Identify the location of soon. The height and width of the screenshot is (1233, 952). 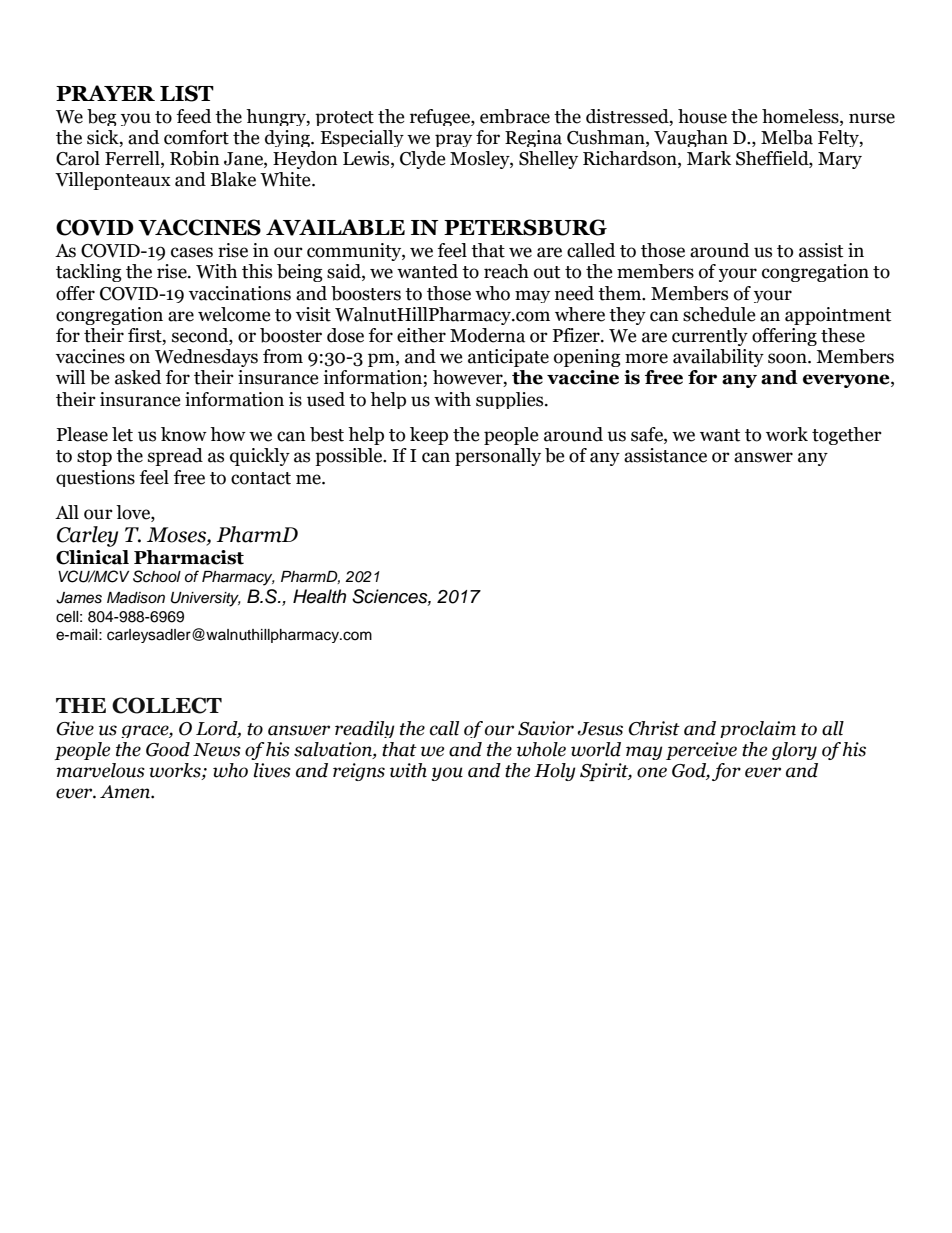
(788, 358).
